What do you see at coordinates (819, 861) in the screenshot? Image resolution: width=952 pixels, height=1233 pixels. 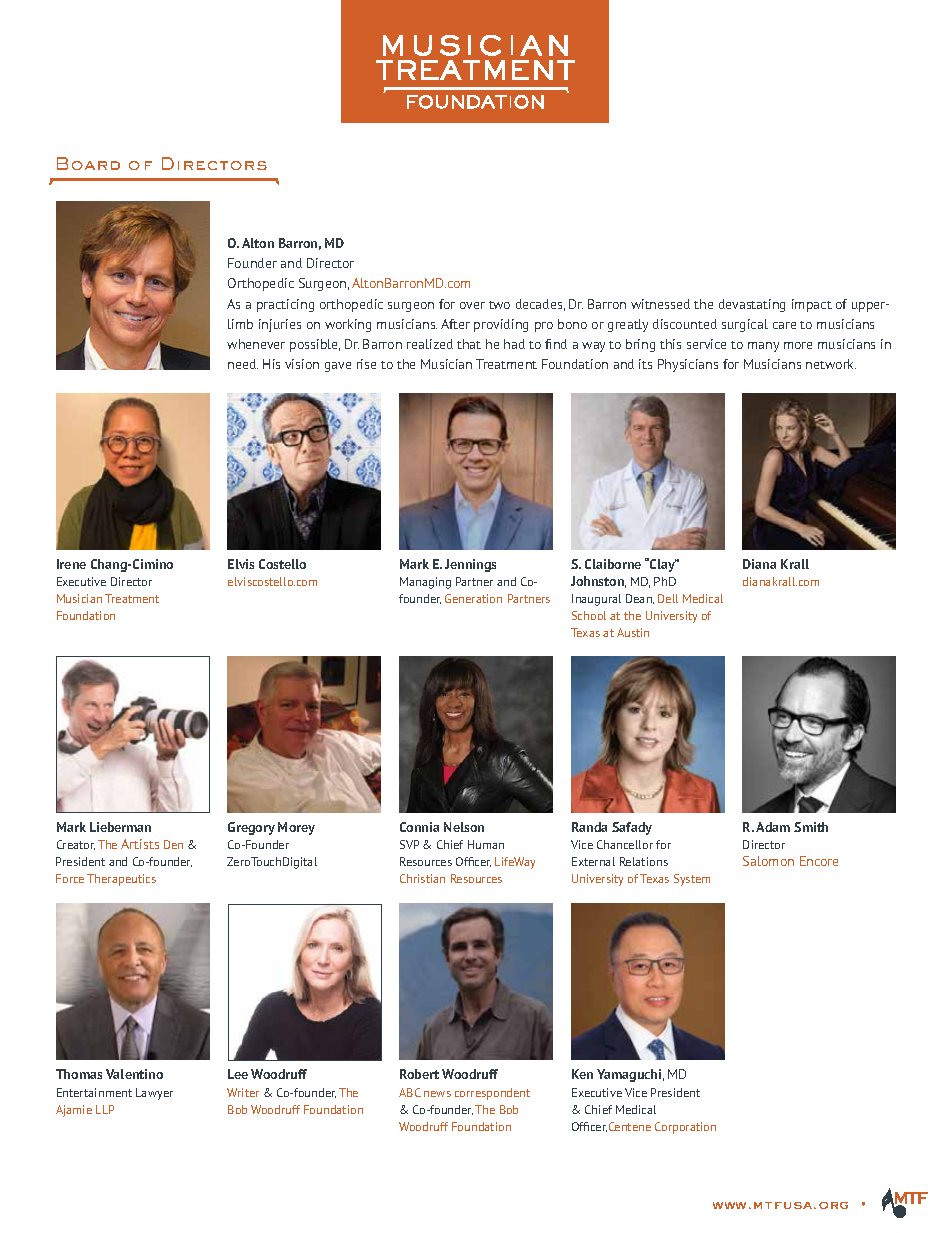 I see `Encore` at bounding box center [819, 861].
